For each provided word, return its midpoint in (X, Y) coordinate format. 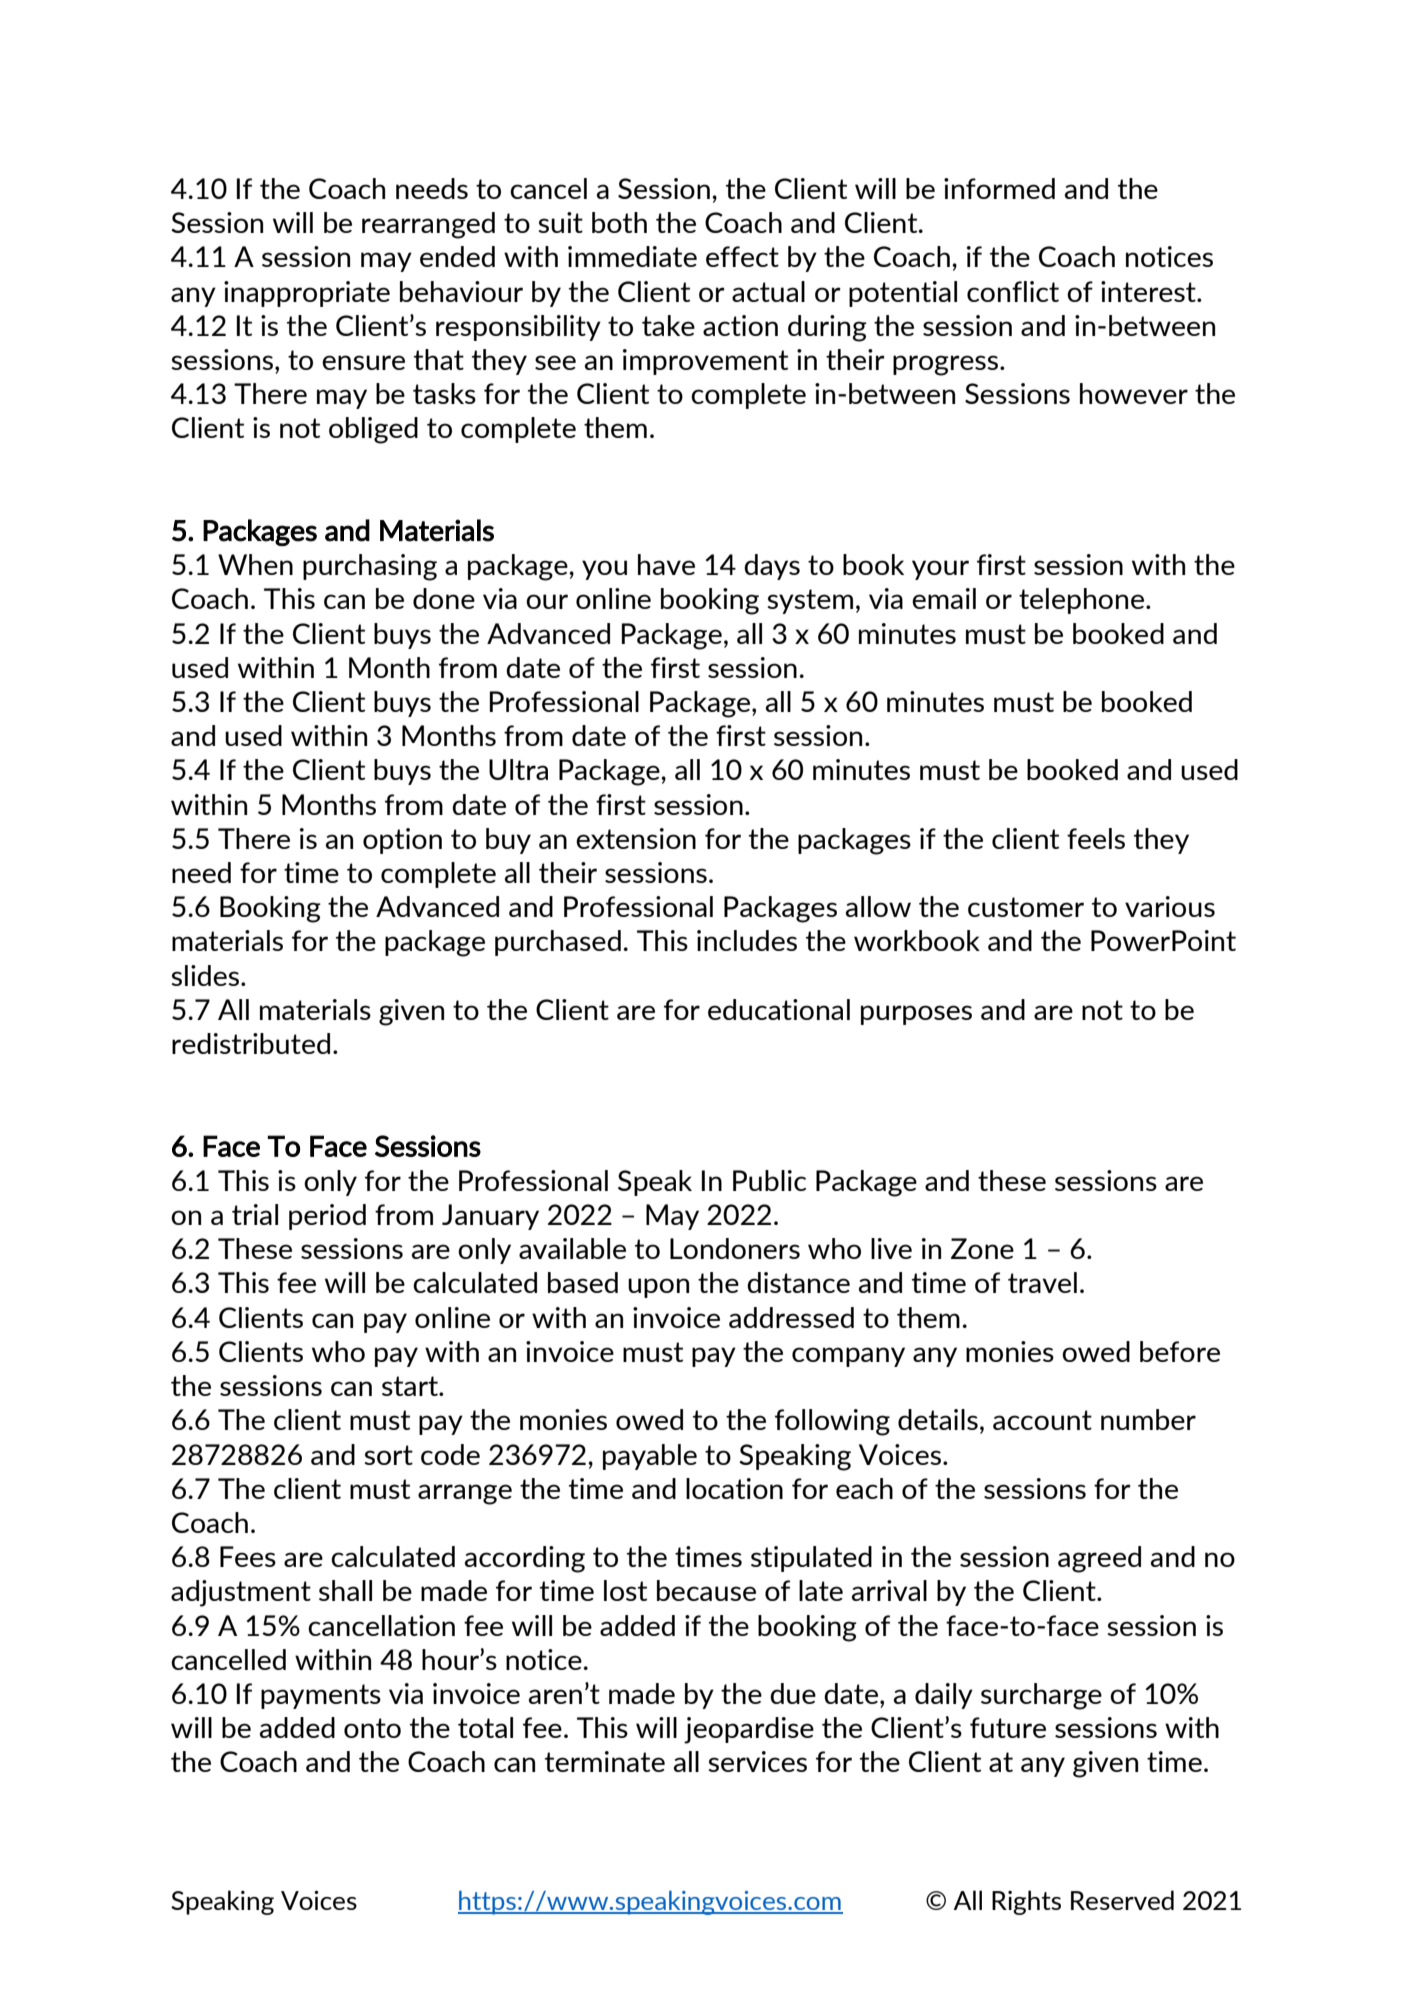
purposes (916, 1015)
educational (779, 1009)
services (757, 1761)
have (666, 564)
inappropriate (307, 294)
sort (388, 1455)
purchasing (370, 567)
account (1042, 1420)
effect (742, 256)
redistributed (251, 1043)
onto (372, 1728)
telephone (1081, 601)
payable (650, 1457)
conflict (1013, 291)
